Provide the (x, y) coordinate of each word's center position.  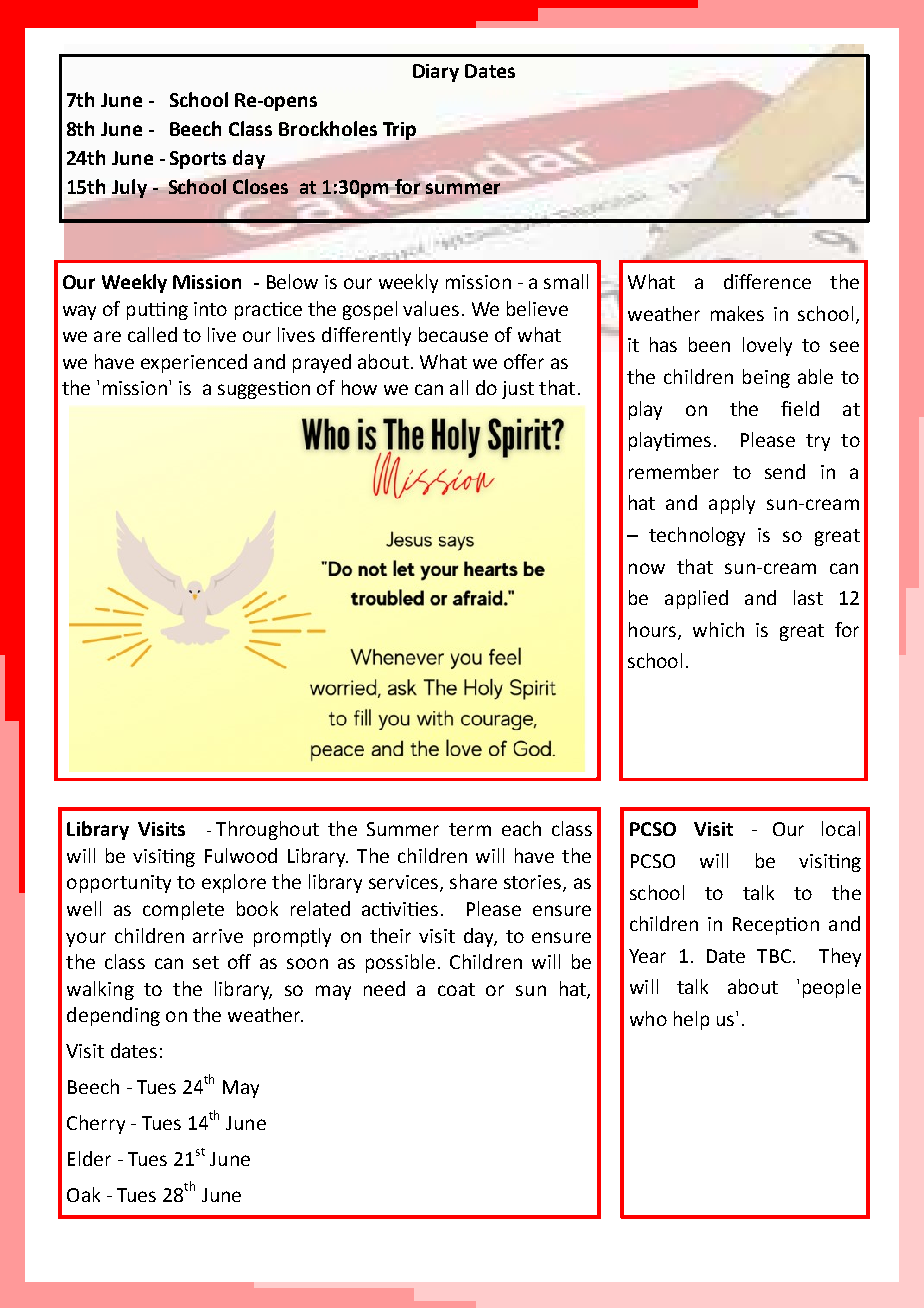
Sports (198, 160)
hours (654, 630)
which (718, 629)
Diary (436, 73)
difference (767, 281)
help (691, 1020)
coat (456, 989)
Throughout (267, 830)
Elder (89, 1158)
